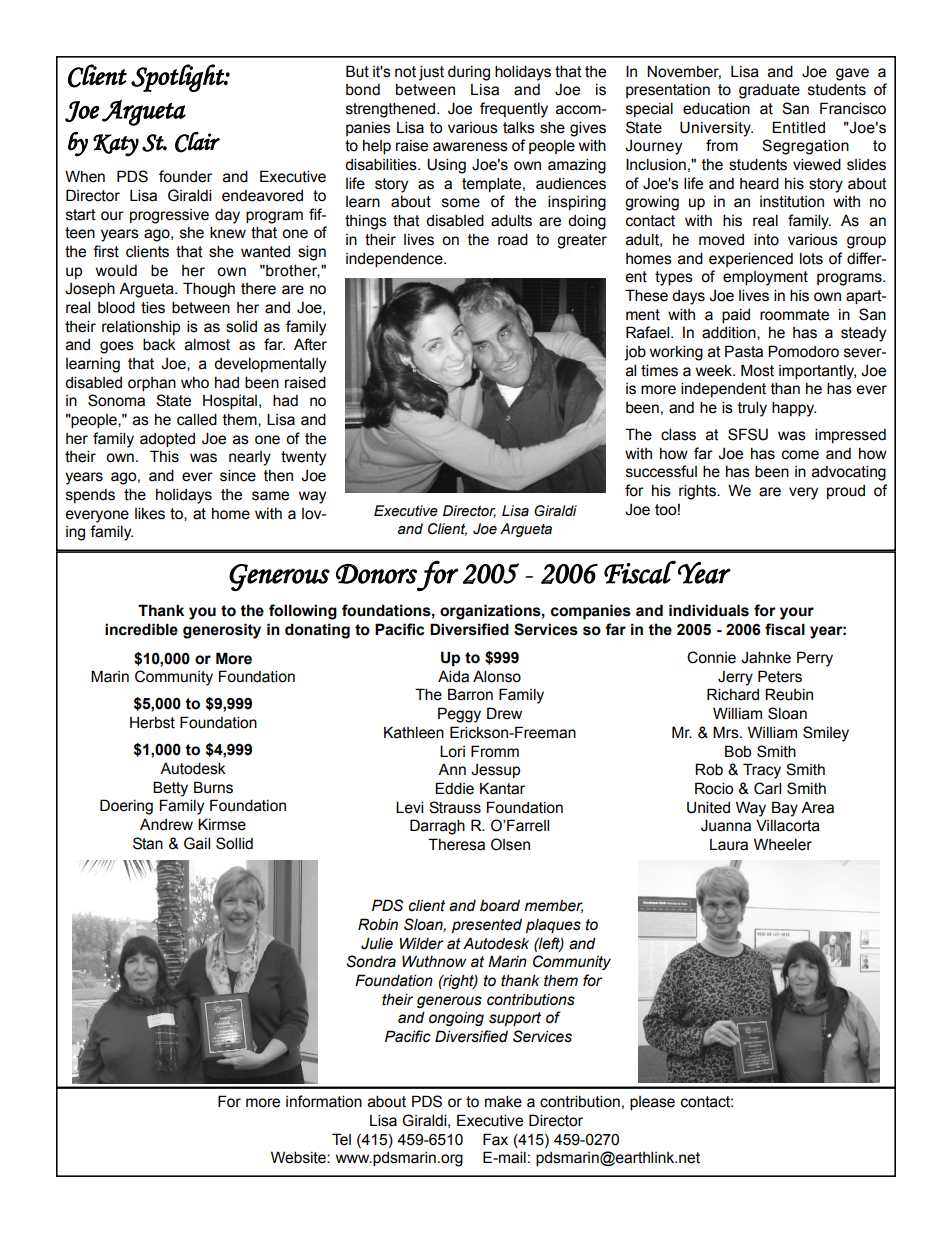 This document has width=952, height=1233. I want to click on likes, so click(150, 513).
